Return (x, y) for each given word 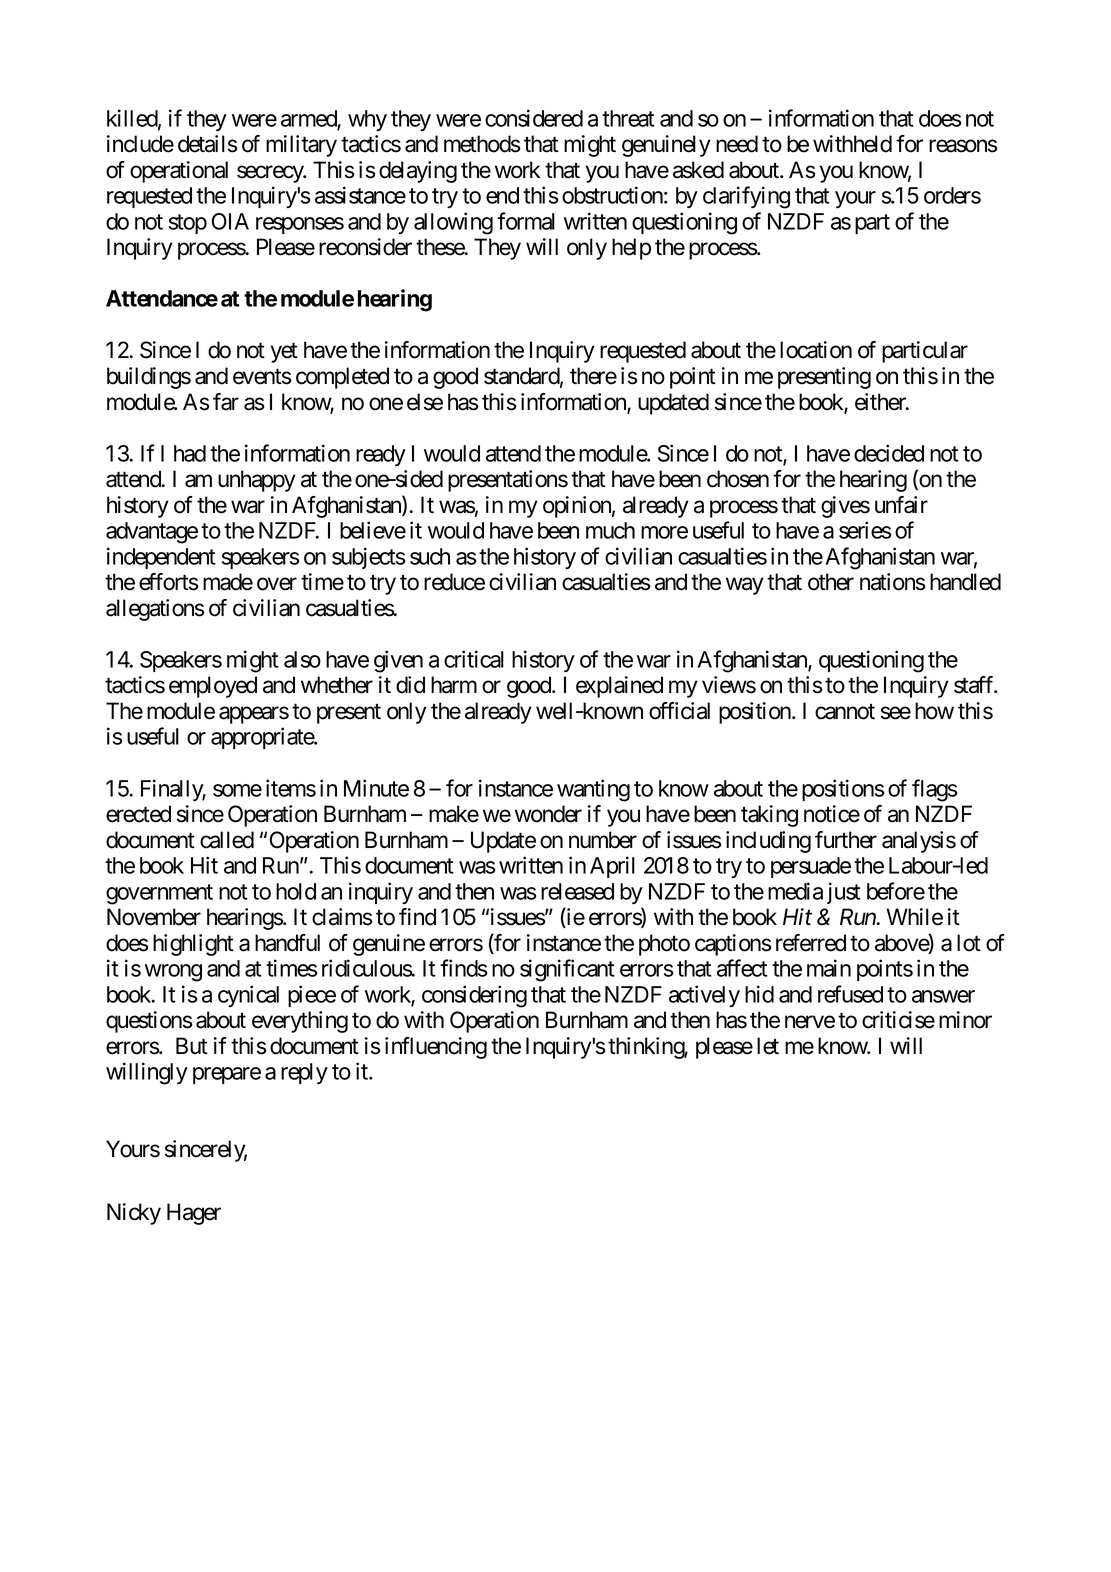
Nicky (134, 1214)
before (896, 891)
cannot (845, 712)
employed (213, 687)
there (593, 376)
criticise (898, 1020)
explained (619, 687)
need (737, 144)
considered (534, 118)
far (226, 402)
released (577, 891)
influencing (436, 1048)
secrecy (271, 174)
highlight (193, 945)
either (881, 402)
